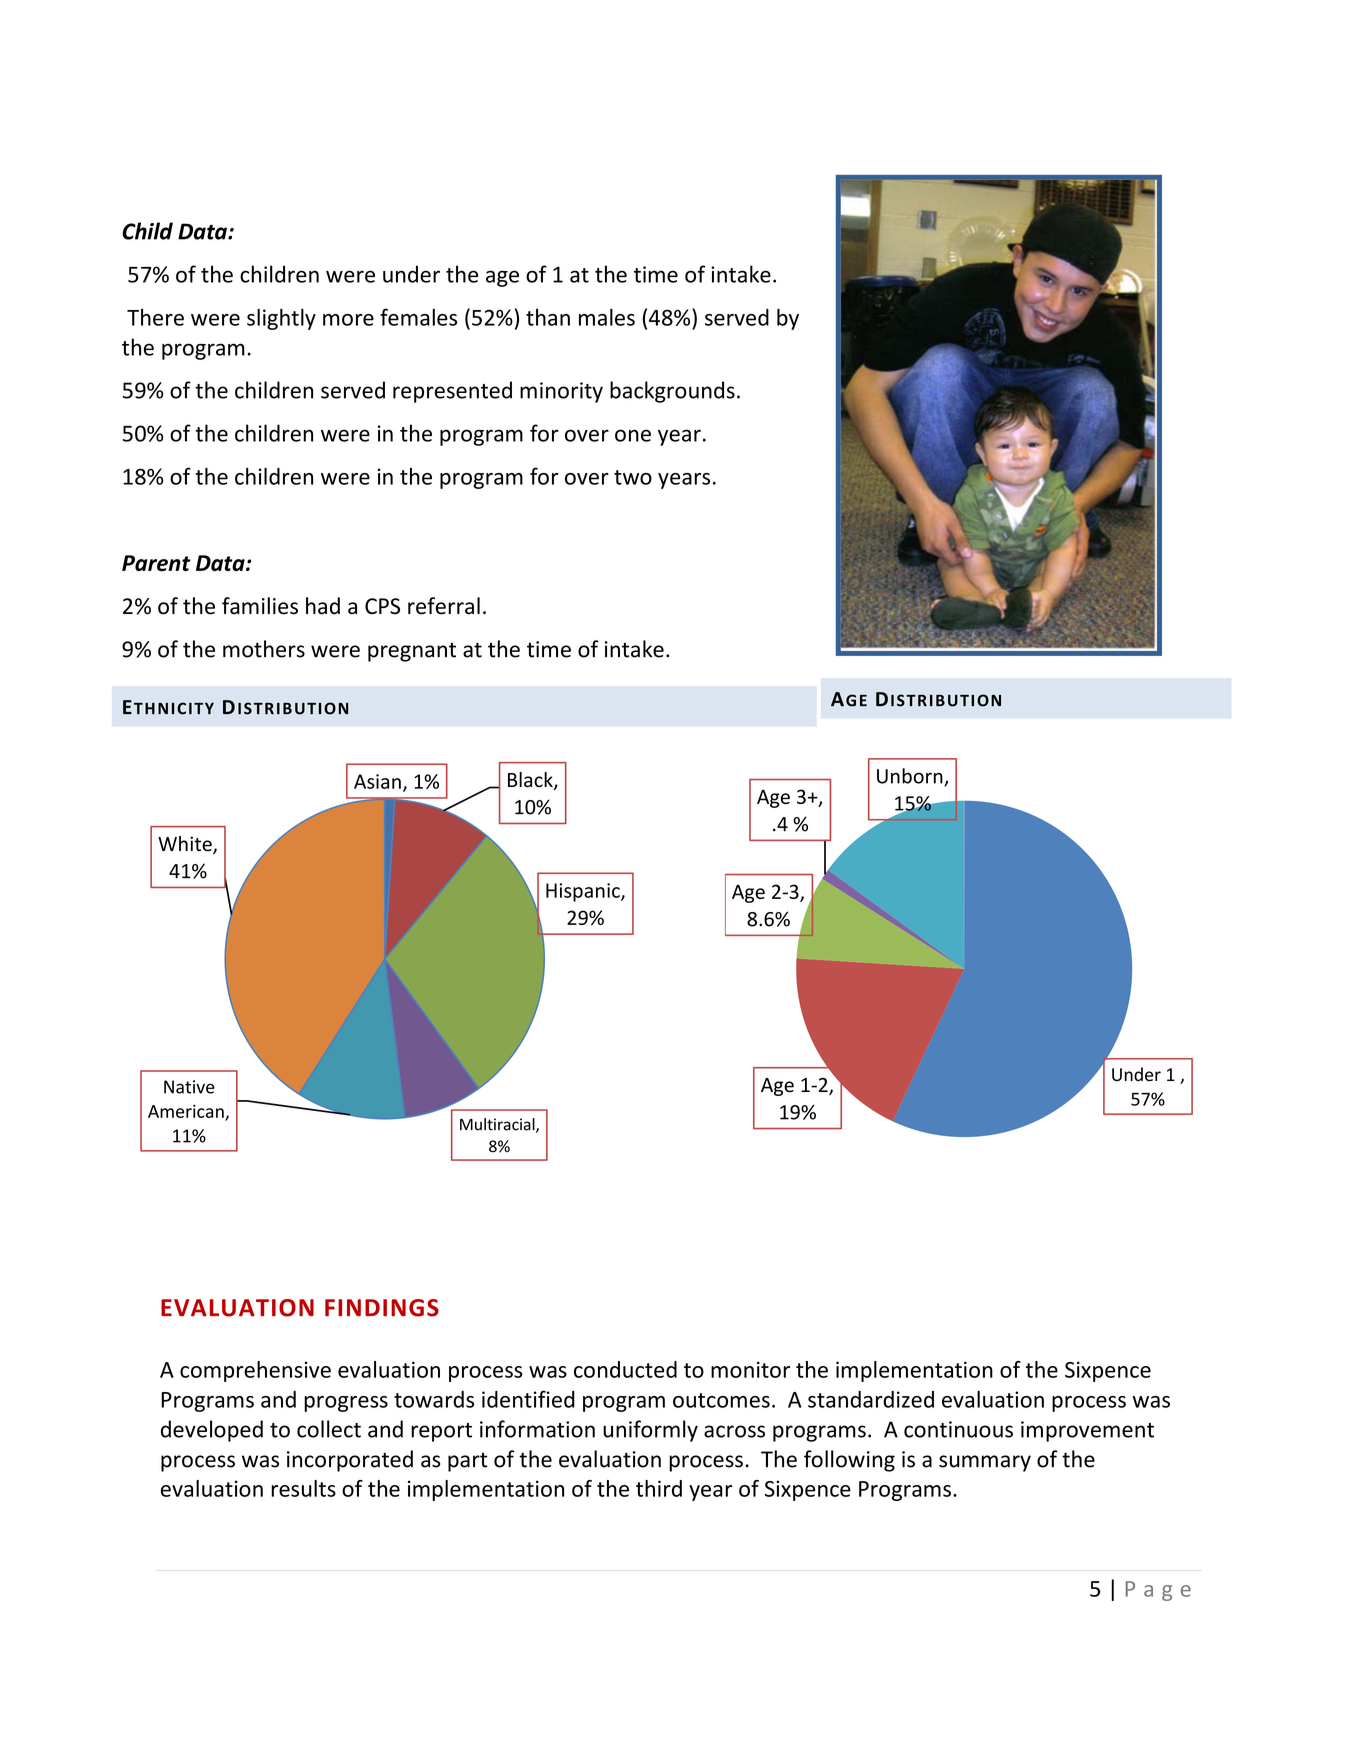 Image resolution: width=1358 pixels, height=1758 pixels. Describe the element at coordinates (871, 1399) in the image. I see `standardized` at that location.
